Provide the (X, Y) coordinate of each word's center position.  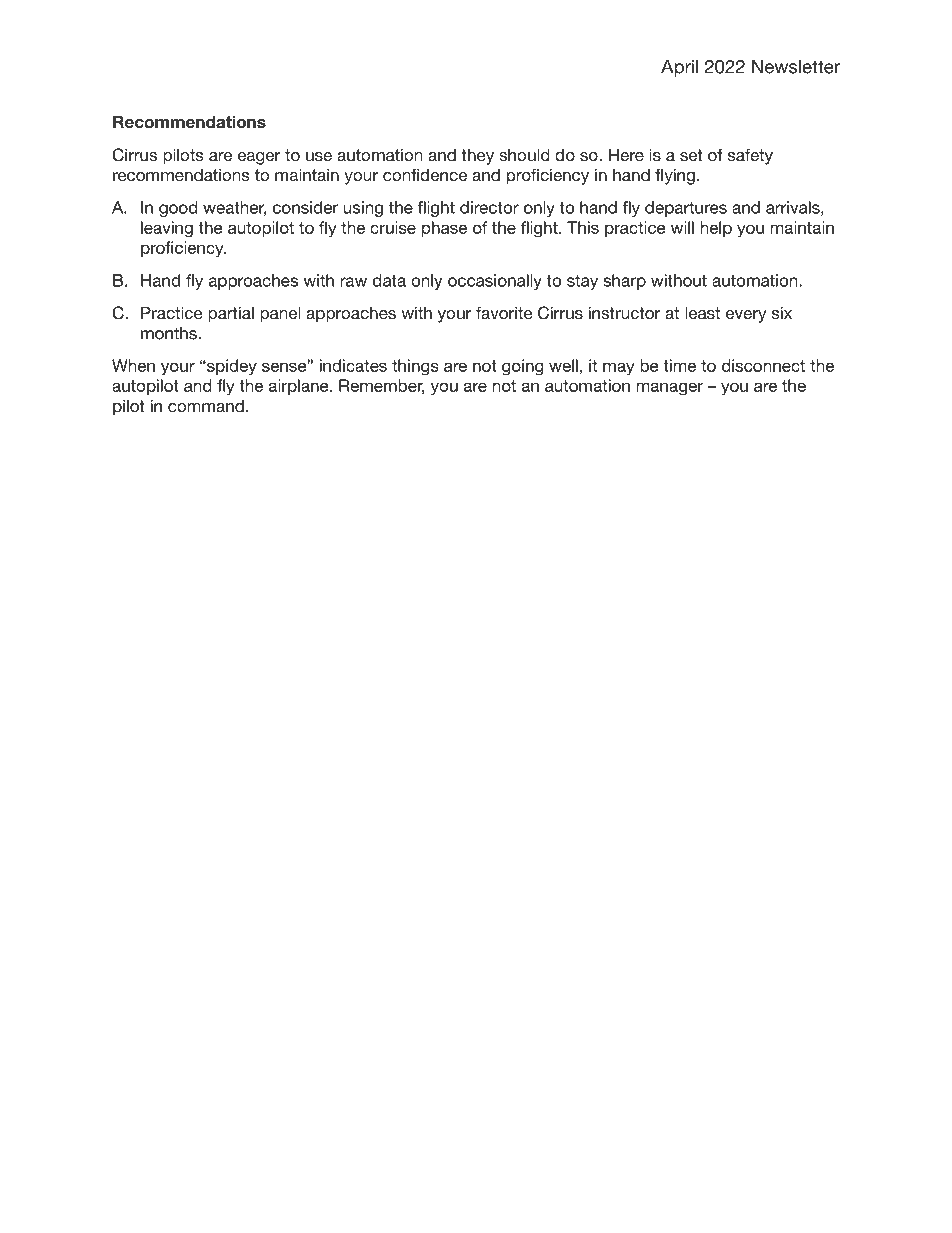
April (679, 68)
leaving (167, 229)
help (716, 229)
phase (444, 229)
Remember (382, 386)
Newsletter (796, 67)
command (206, 406)
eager (259, 158)
